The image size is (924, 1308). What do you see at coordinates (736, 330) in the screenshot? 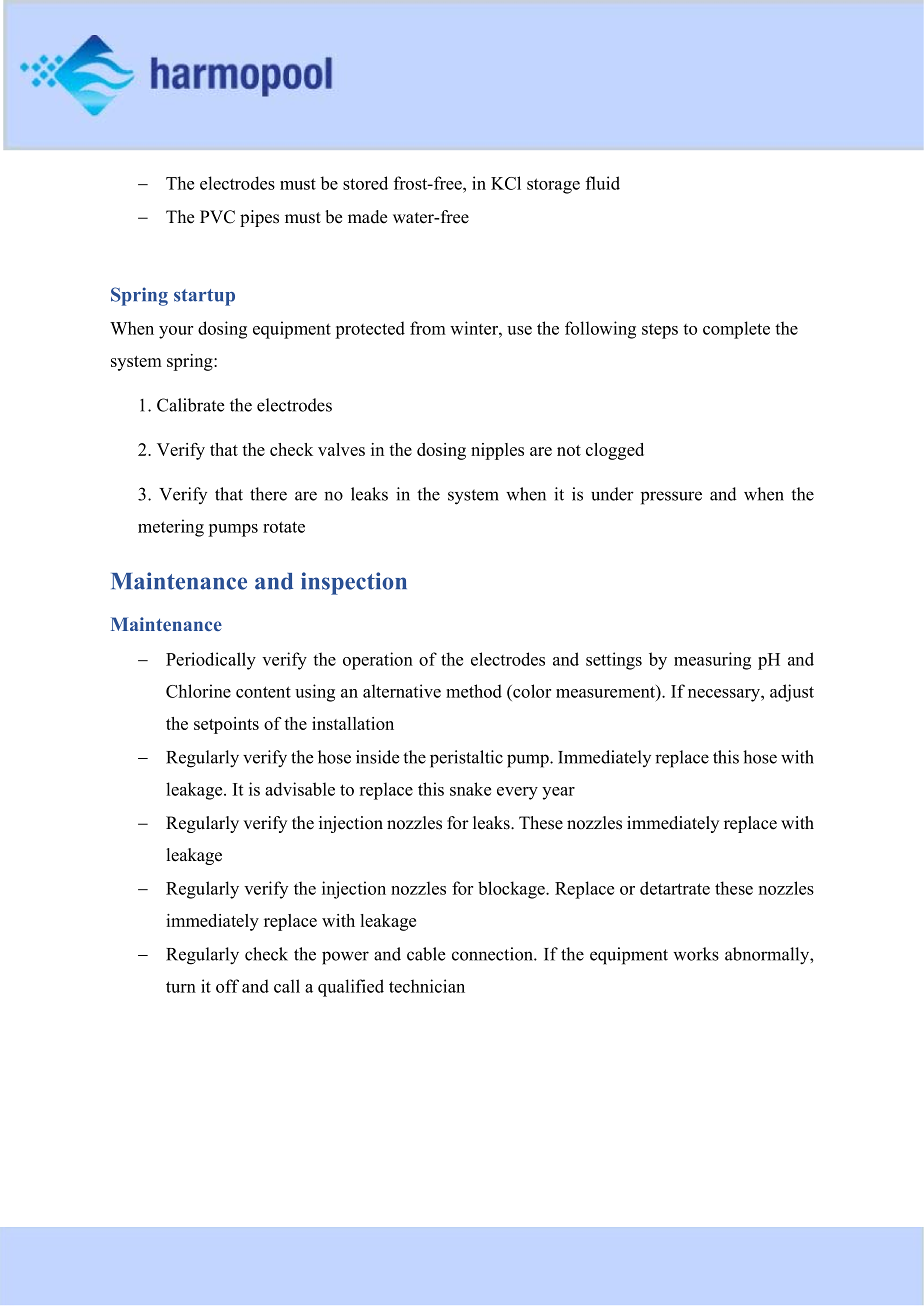
I see `complete` at bounding box center [736, 330].
